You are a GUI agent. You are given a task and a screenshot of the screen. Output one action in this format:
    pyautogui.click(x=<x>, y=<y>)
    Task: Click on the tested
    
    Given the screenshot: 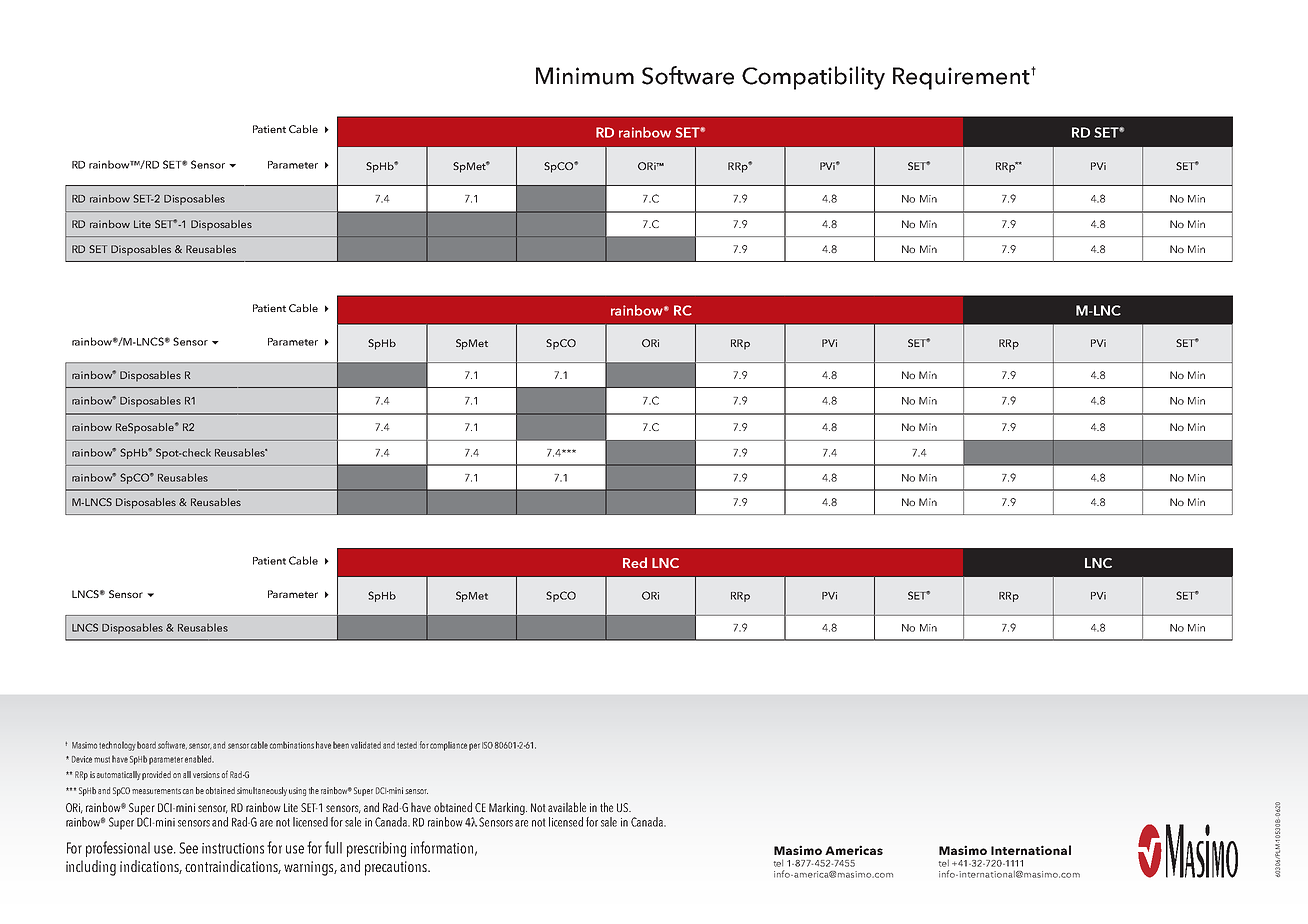 What is the action you would take?
    pyautogui.click(x=407, y=745)
